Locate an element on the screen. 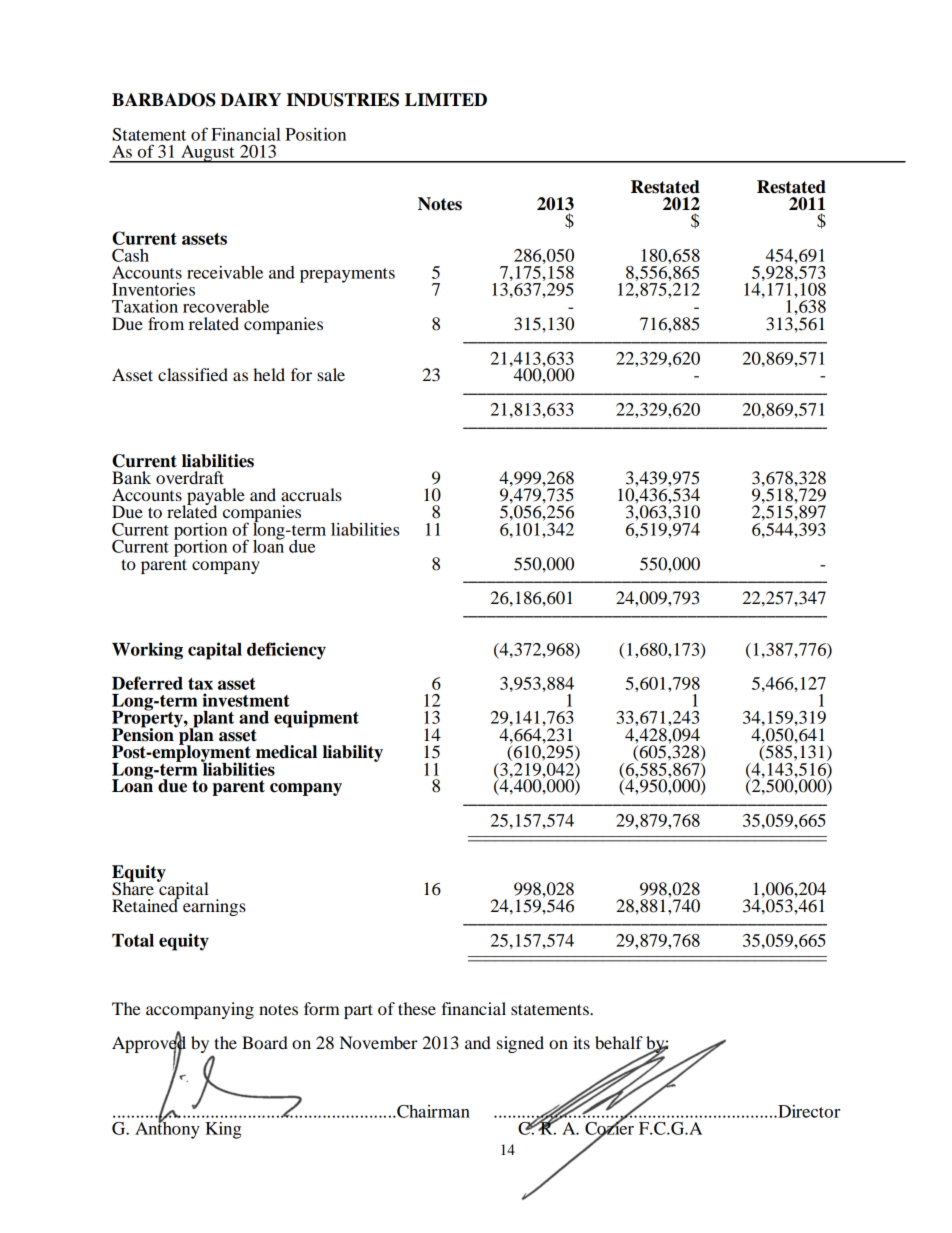  deficiency is located at coordinates (286, 651).
